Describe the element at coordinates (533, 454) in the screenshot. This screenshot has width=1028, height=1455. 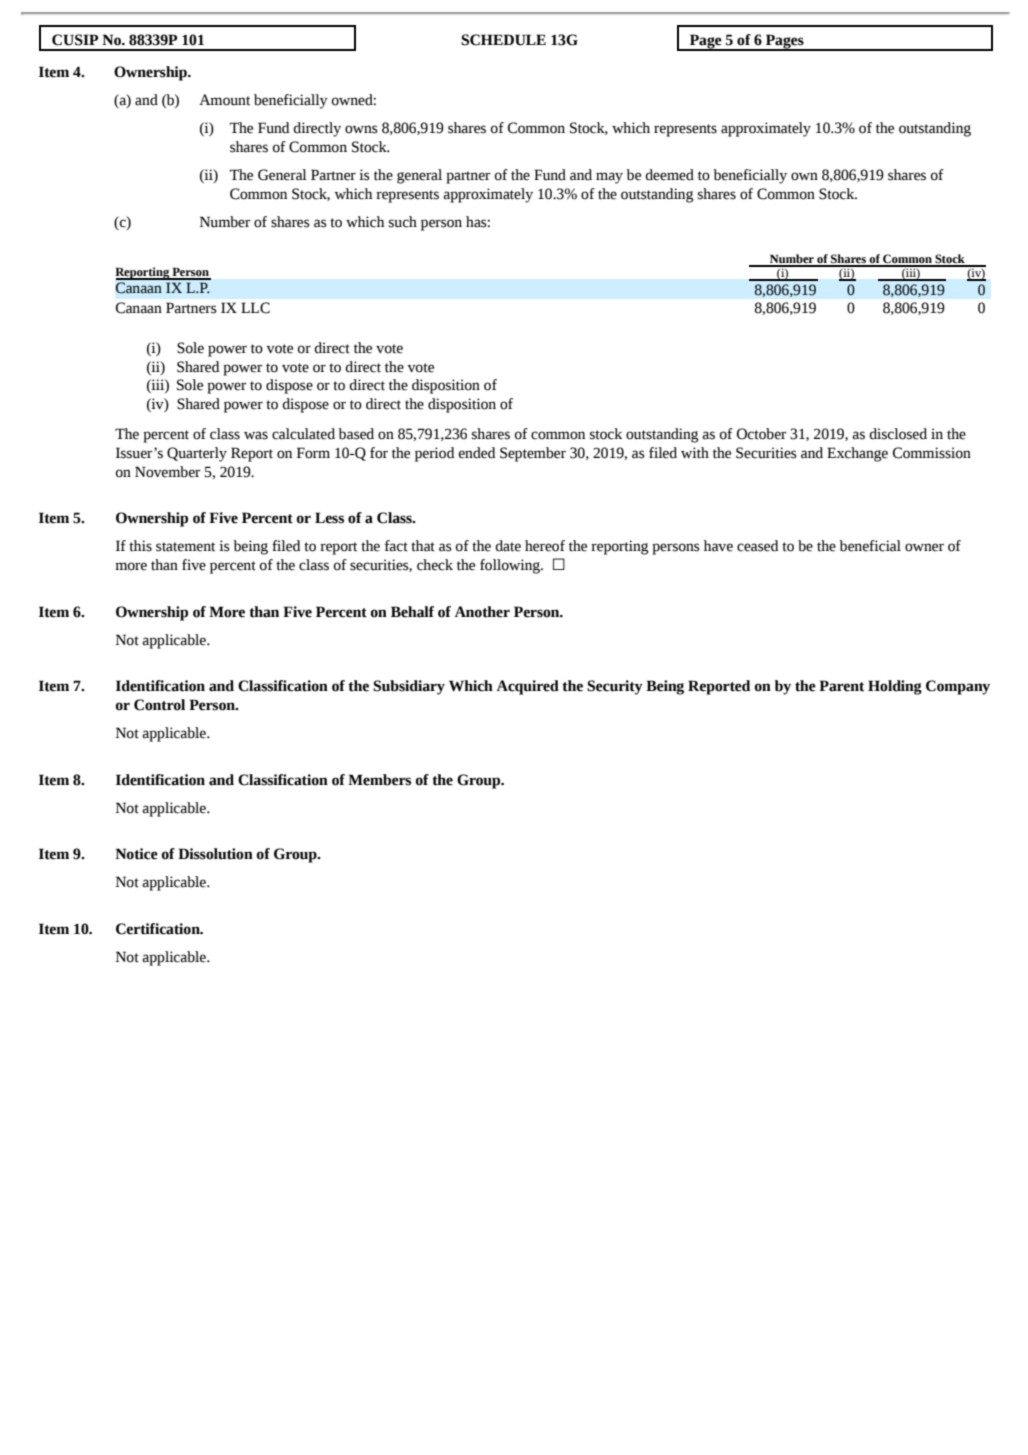
I see `September` at that location.
